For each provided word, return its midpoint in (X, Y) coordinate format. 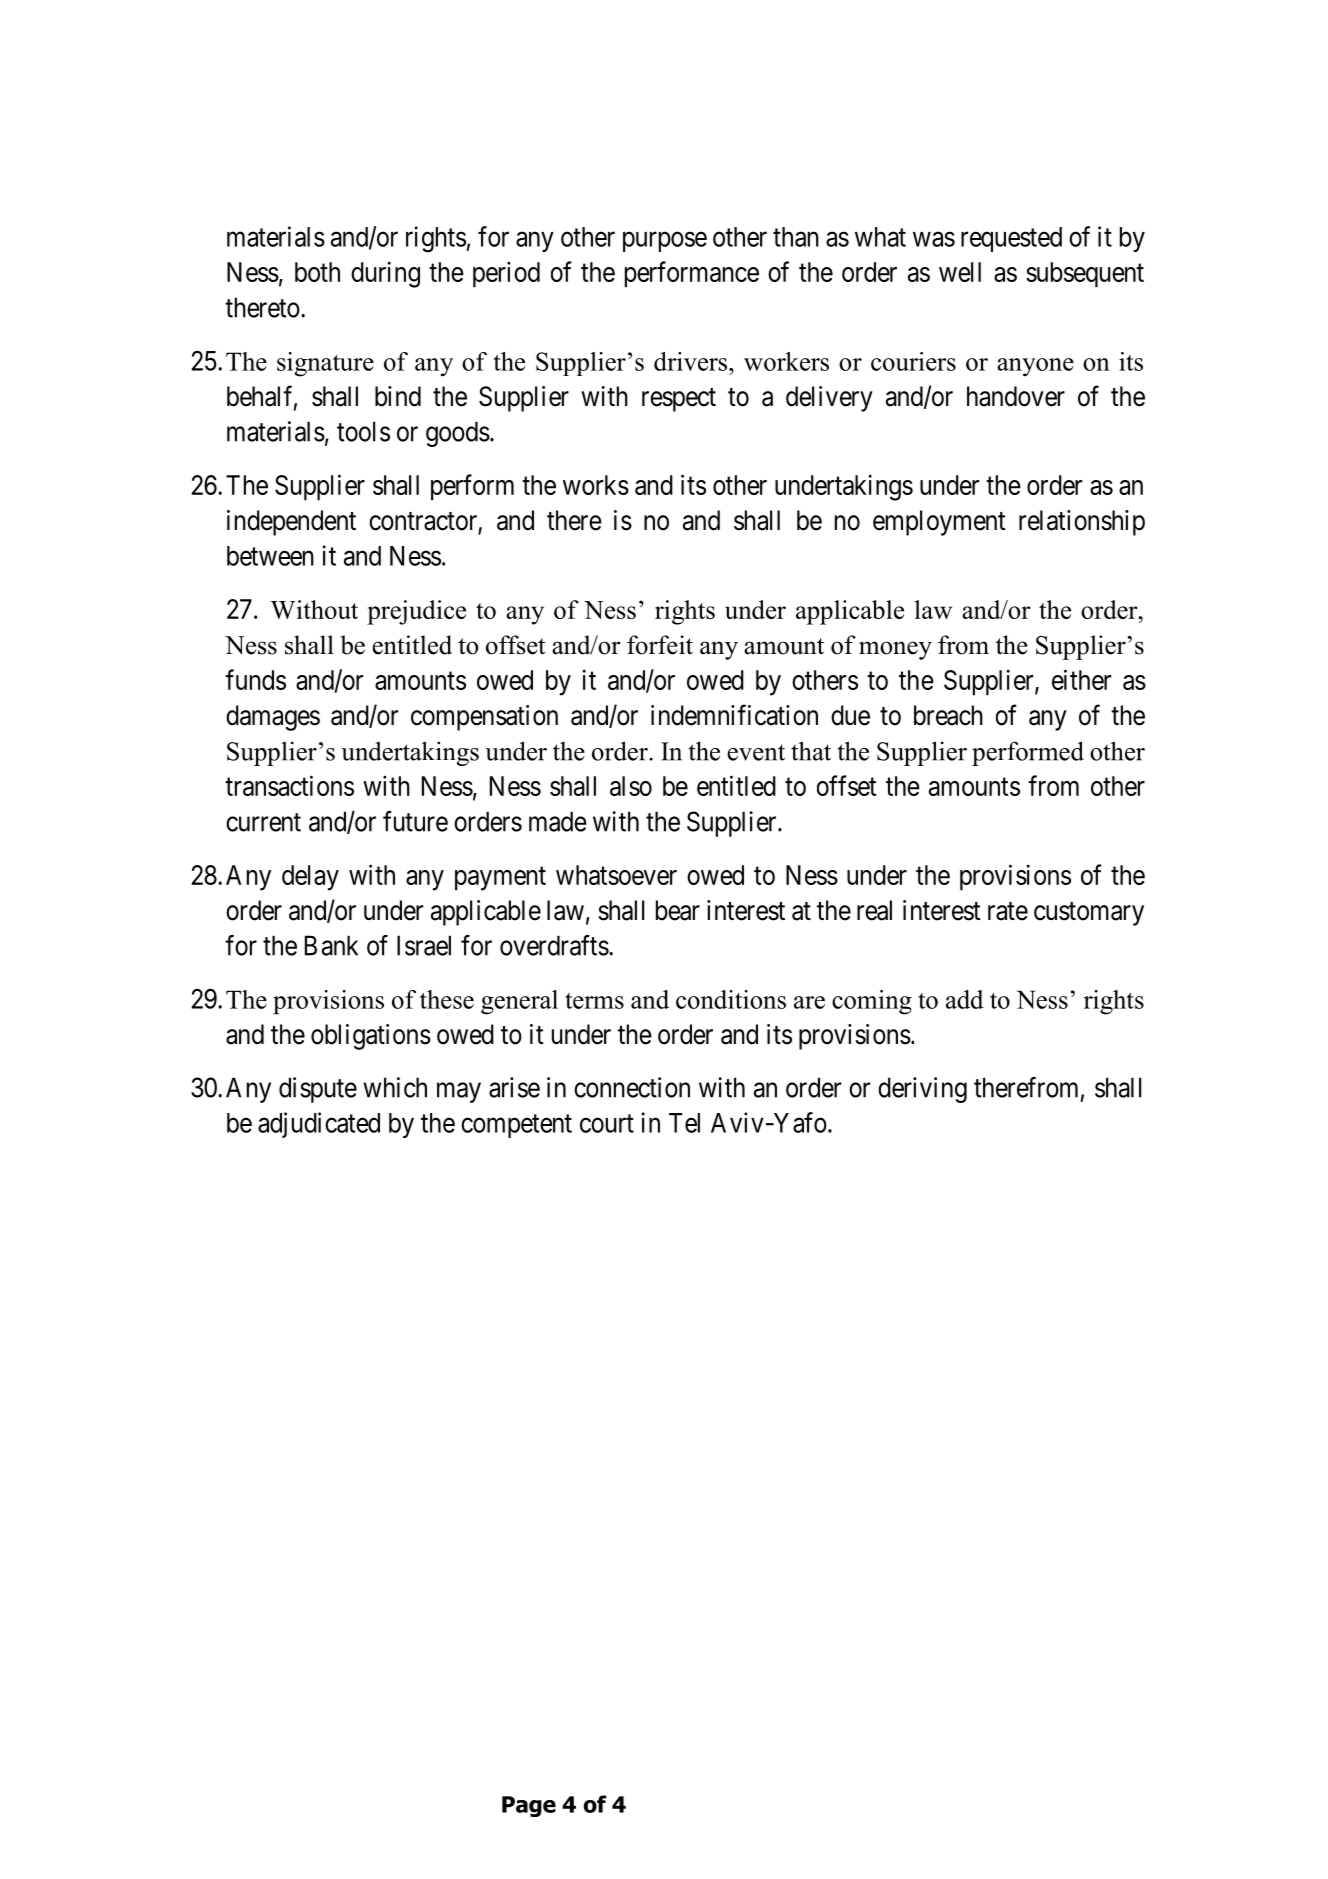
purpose (665, 242)
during (385, 274)
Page (529, 1806)
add (965, 999)
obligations (371, 1037)
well (960, 272)
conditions (731, 999)
